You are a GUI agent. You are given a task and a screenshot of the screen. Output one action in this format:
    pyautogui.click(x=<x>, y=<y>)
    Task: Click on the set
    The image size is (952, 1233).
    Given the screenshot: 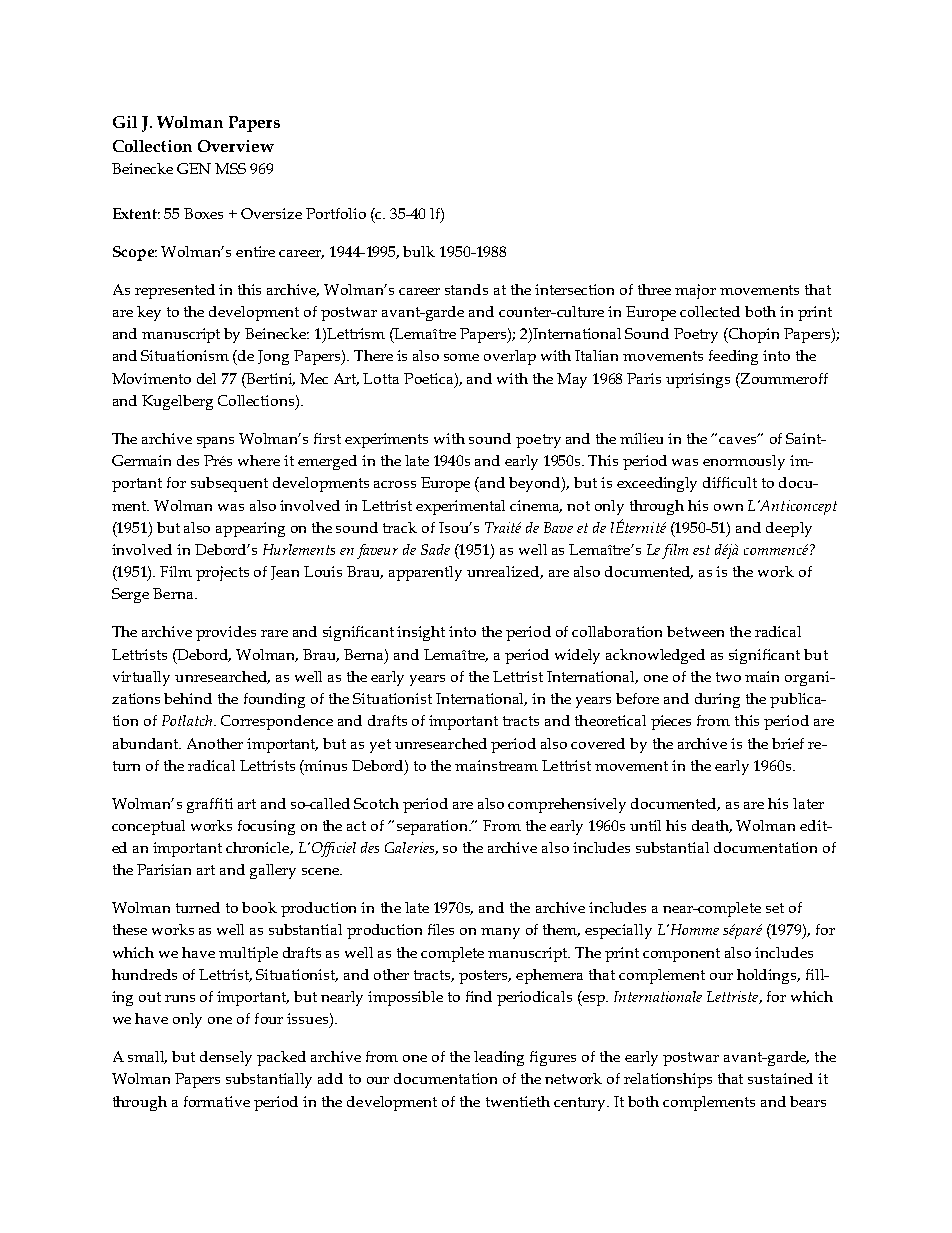 What is the action you would take?
    pyautogui.click(x=775, y=908)
